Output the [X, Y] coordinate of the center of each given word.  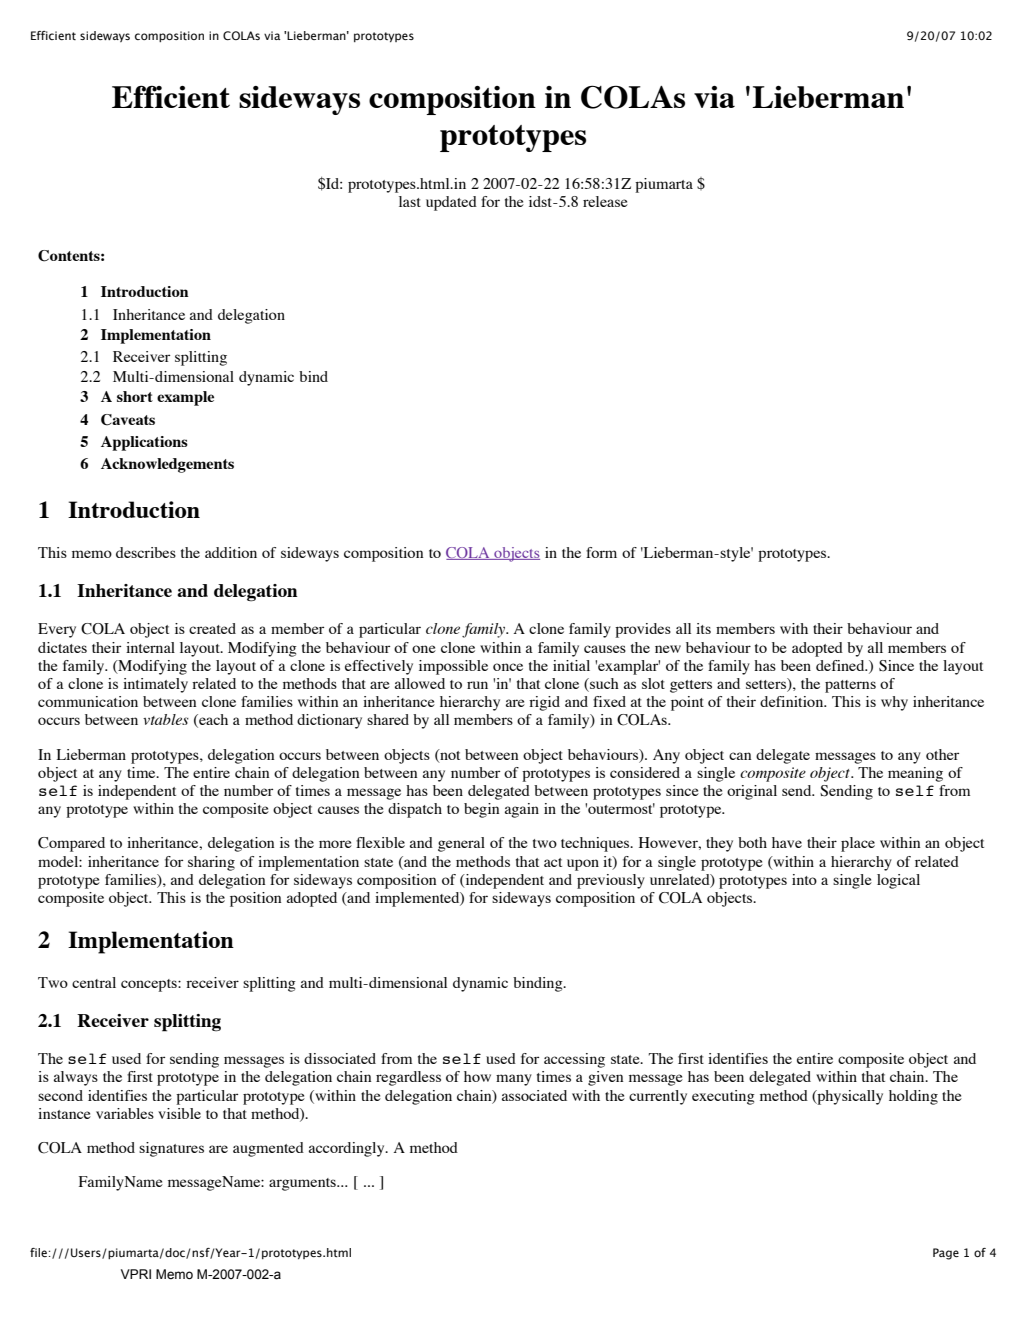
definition [793, 701]
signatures [171, 1149]
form [601, 552]
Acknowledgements [167, 465]
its [703, 628]
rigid [544, 703]
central [94, 982]
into [804, 879]
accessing [574, 1060]
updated [451, 203]
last [410, 201]
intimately [155, 685]
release [605, 201]
